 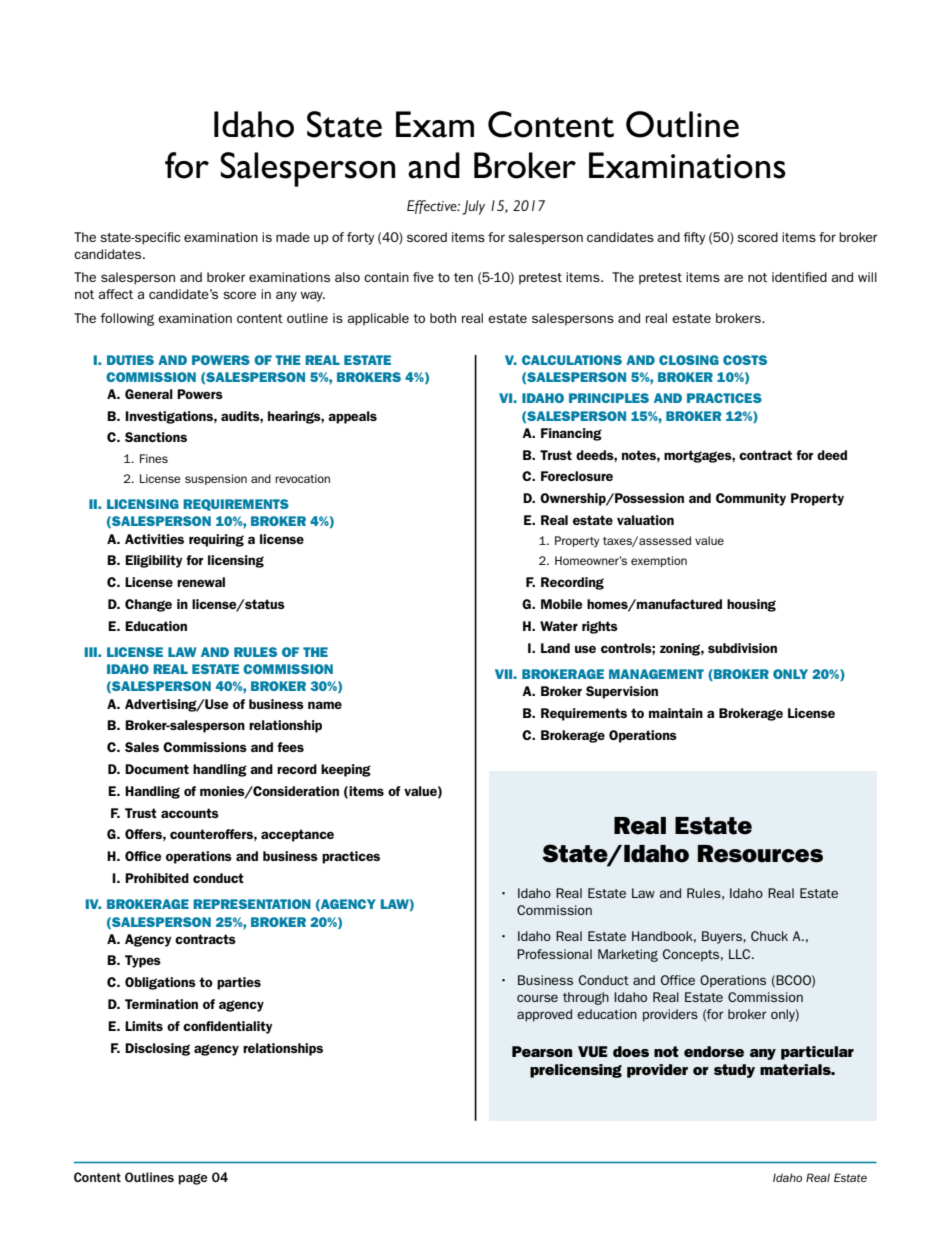 I want to click on study, so click(x=734, y=1071).
